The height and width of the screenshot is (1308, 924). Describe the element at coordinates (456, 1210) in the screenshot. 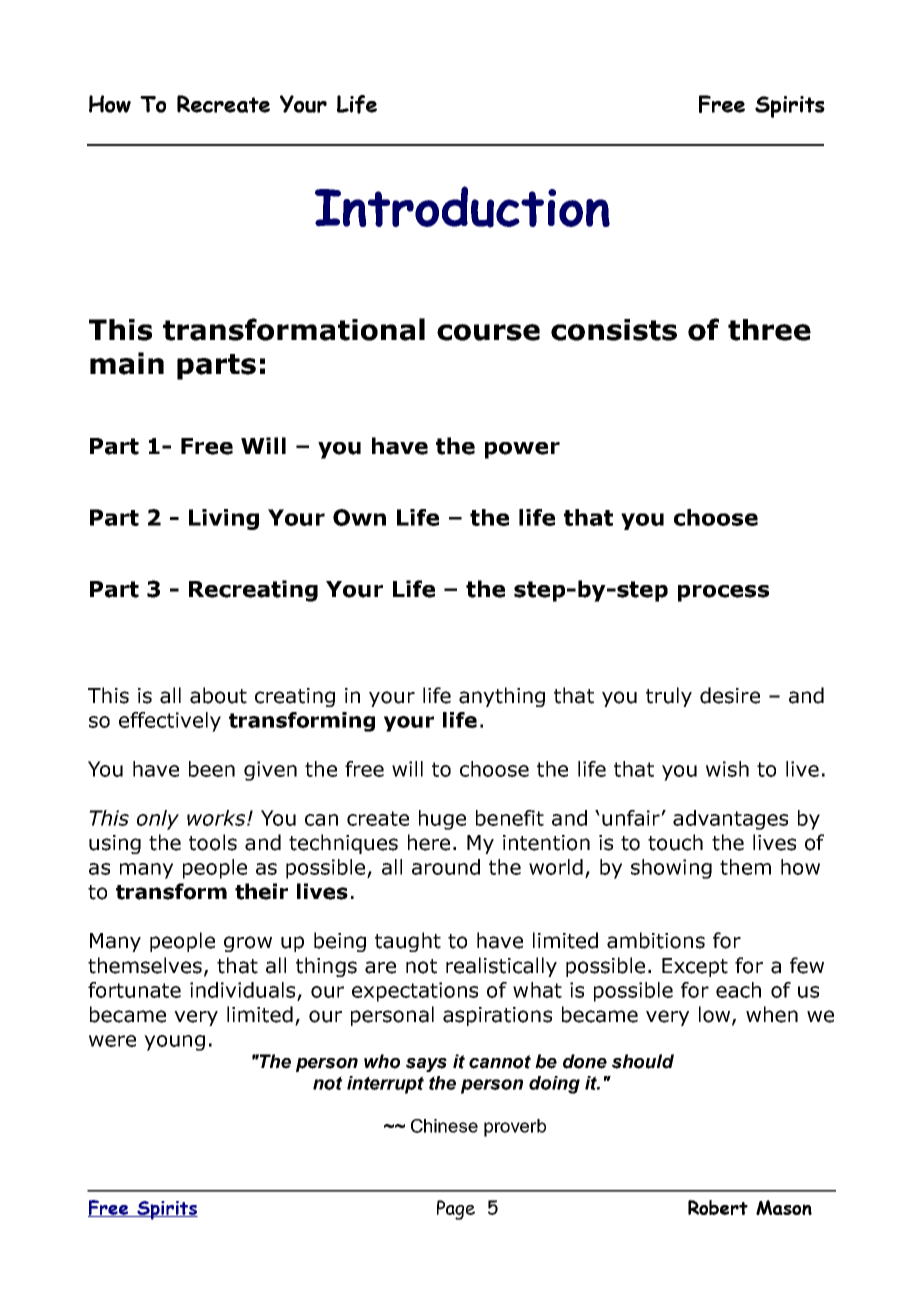

I see `Page` at that location.
